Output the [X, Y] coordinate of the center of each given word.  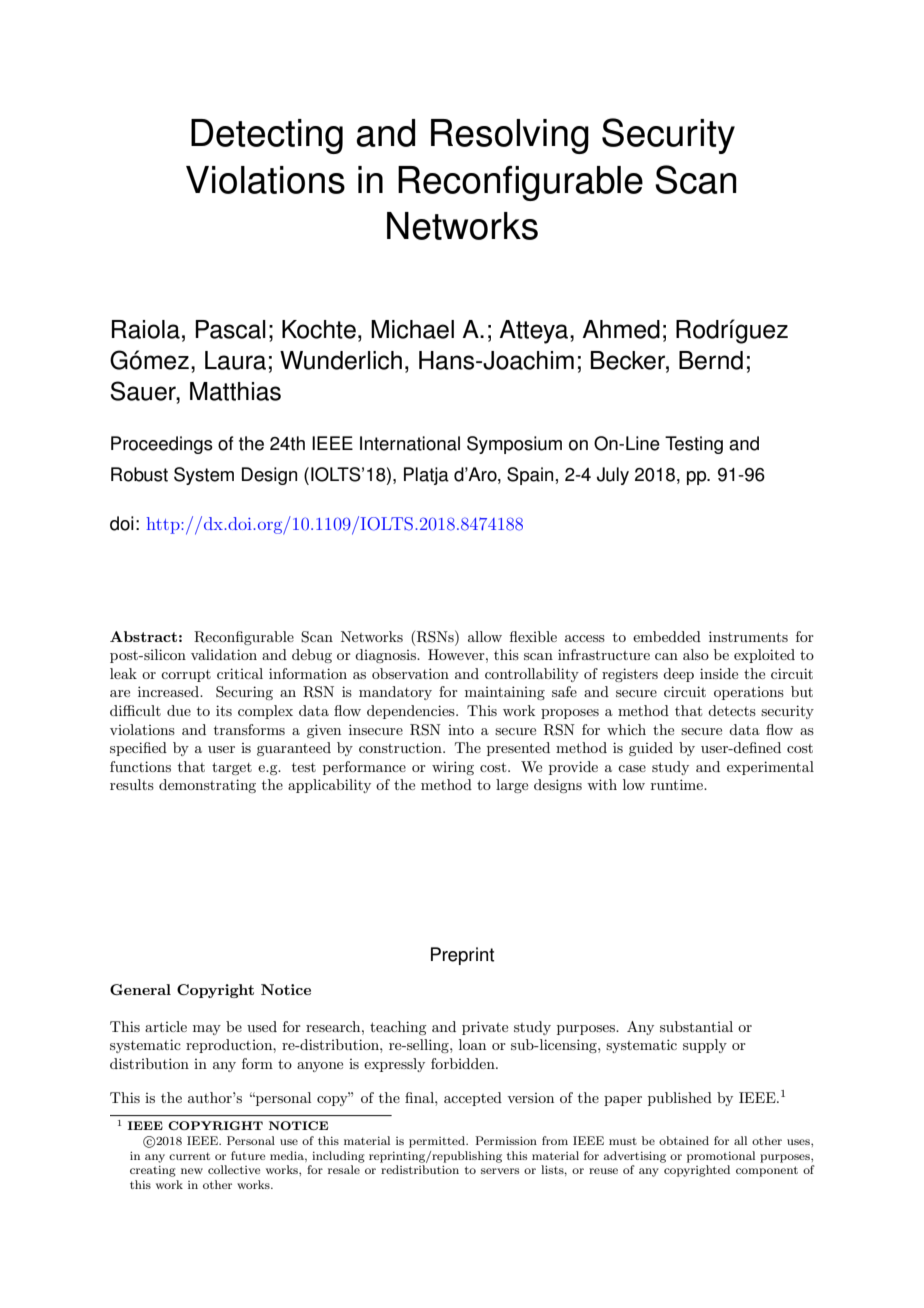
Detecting [267, 136]
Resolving [510, 136]
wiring [453, 768]
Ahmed [621, 329]
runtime [678, 784]
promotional [721, 1157]
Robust [139, 474]
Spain [530, 476]
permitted [438, 1142]
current [189, 1156]
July [613, 476]
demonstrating [207, 786]
